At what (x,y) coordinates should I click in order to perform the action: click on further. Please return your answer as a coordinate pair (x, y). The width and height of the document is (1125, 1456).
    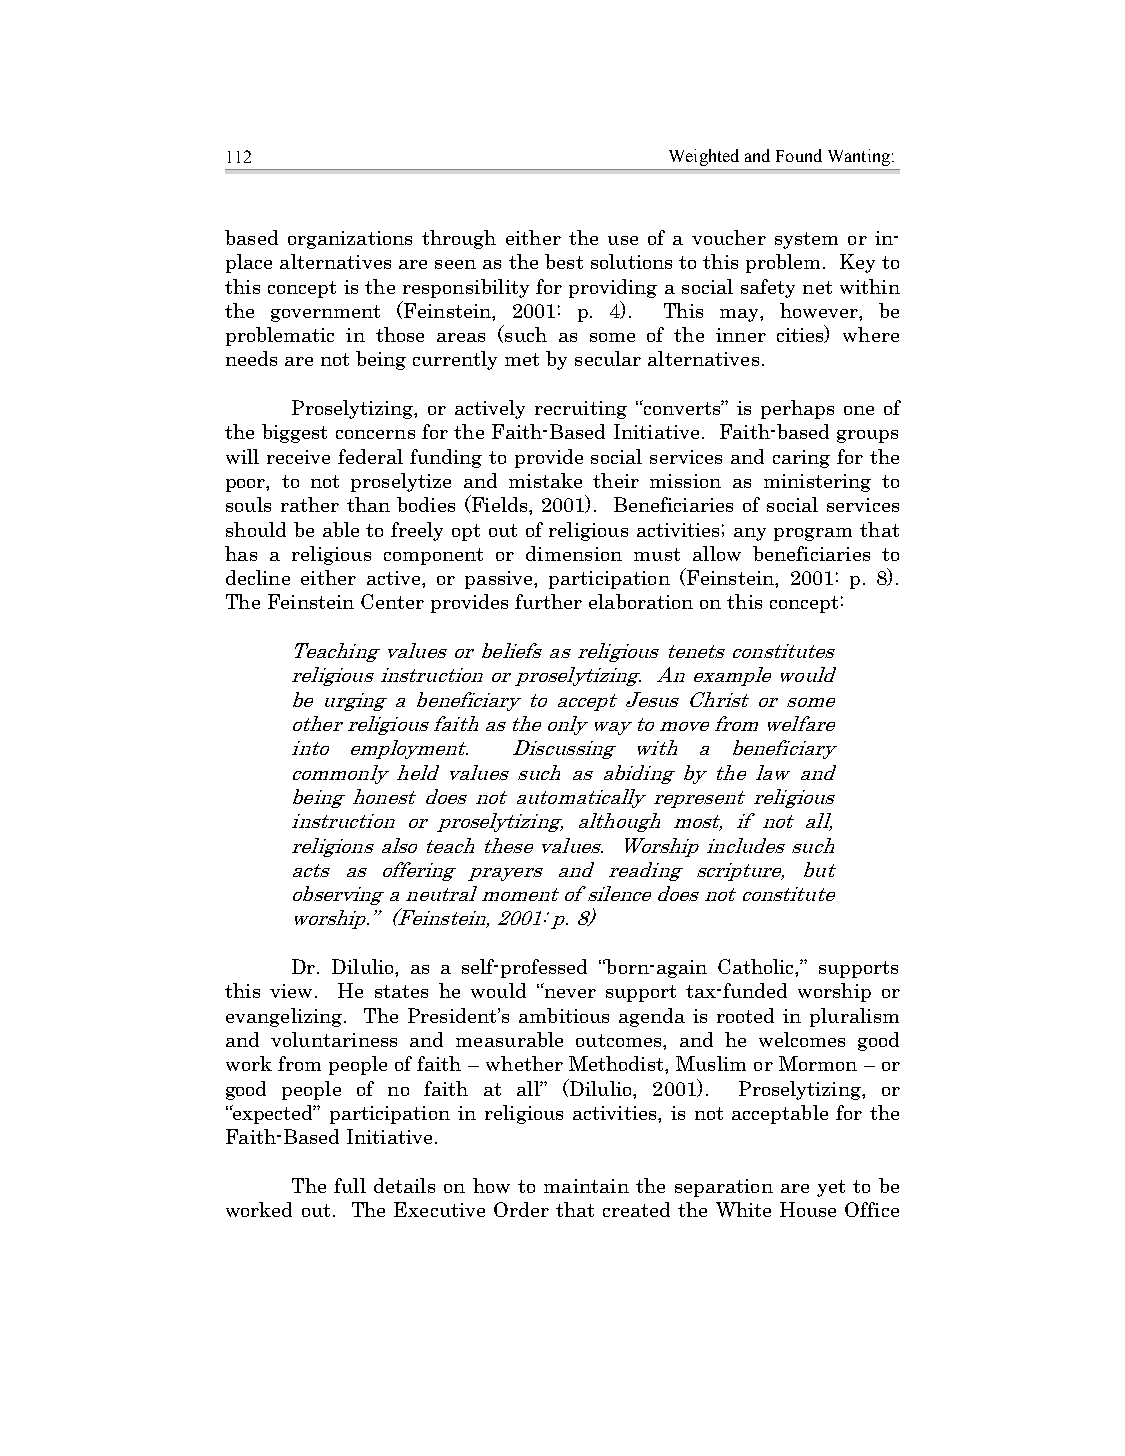
    Looking at the image, I should click on (548, 601).
